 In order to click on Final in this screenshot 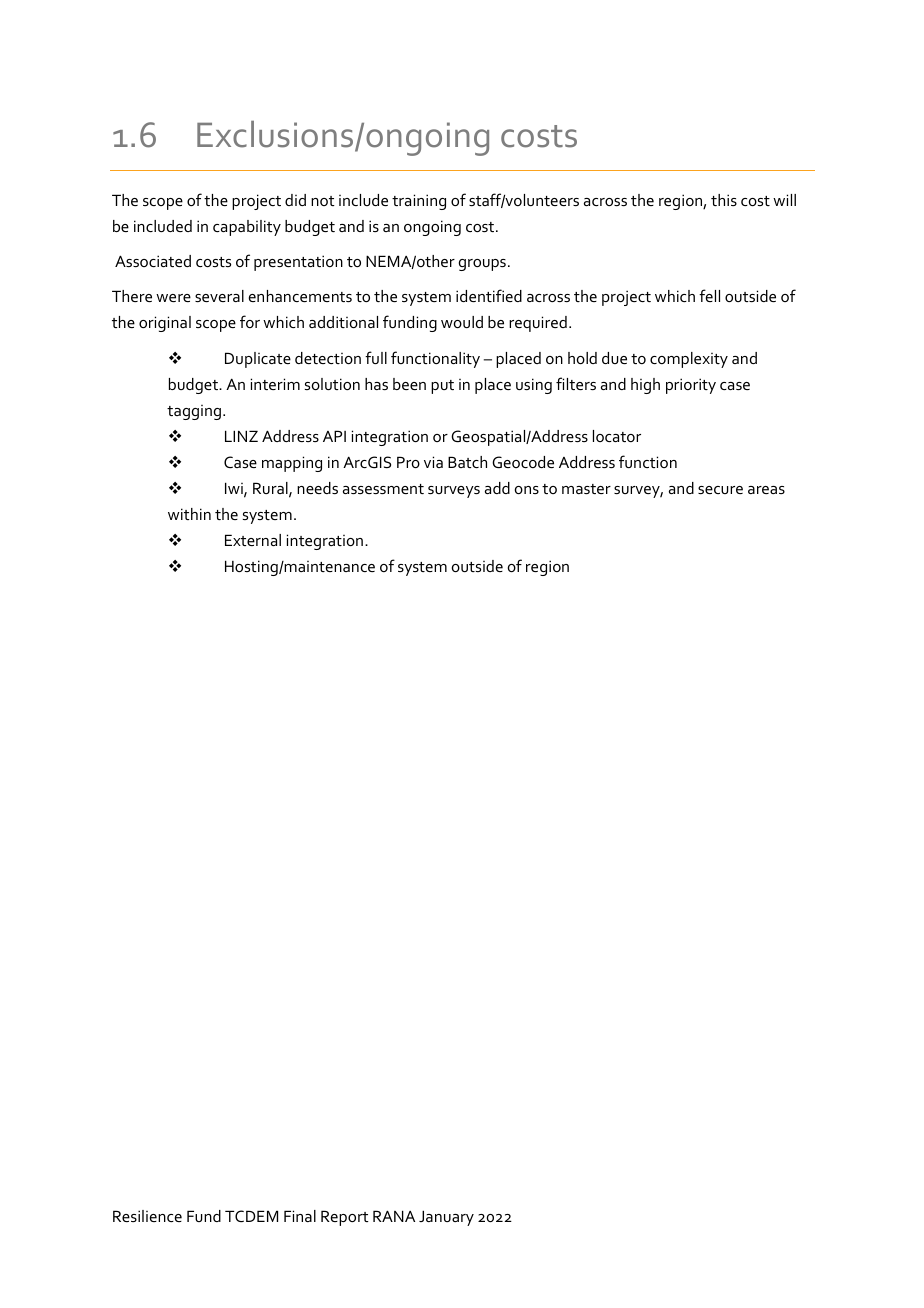, I will do `click(300, 1216)`.
